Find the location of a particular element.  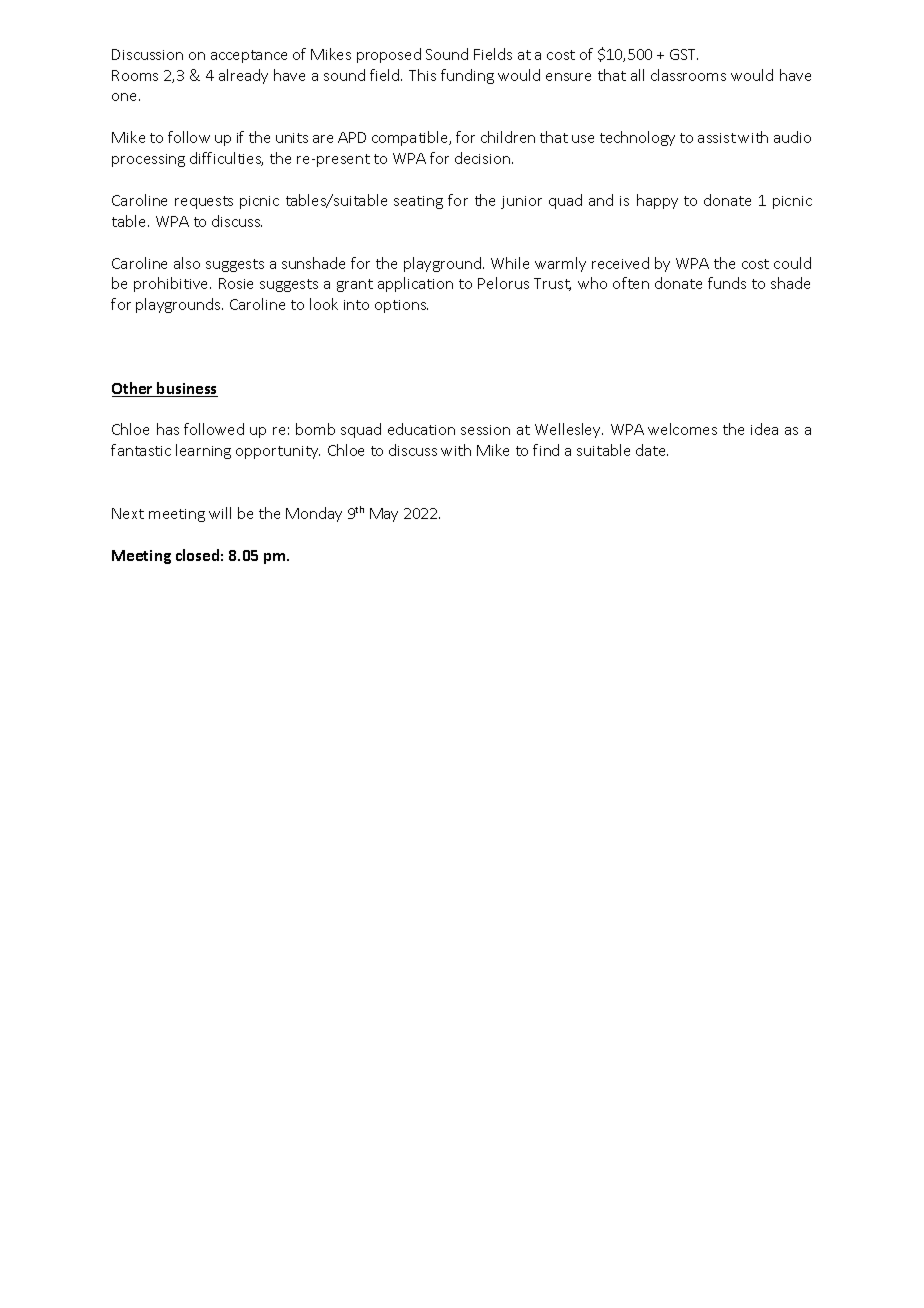

May is located at coordinates (384, 515).
